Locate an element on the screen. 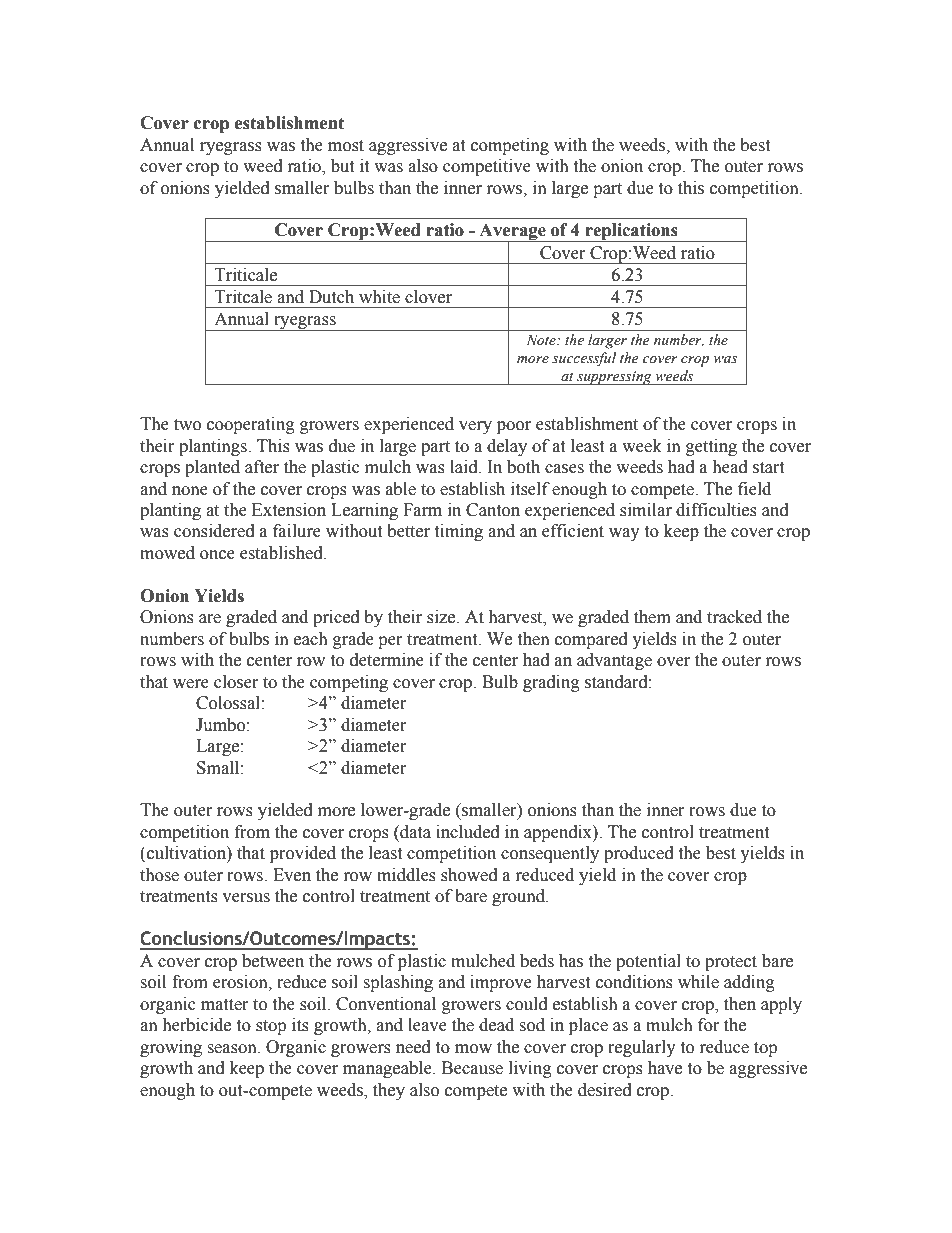 Image resolution: width=952 pixels, height=1233 pixels. have is located at coordinates (665, 1068).
